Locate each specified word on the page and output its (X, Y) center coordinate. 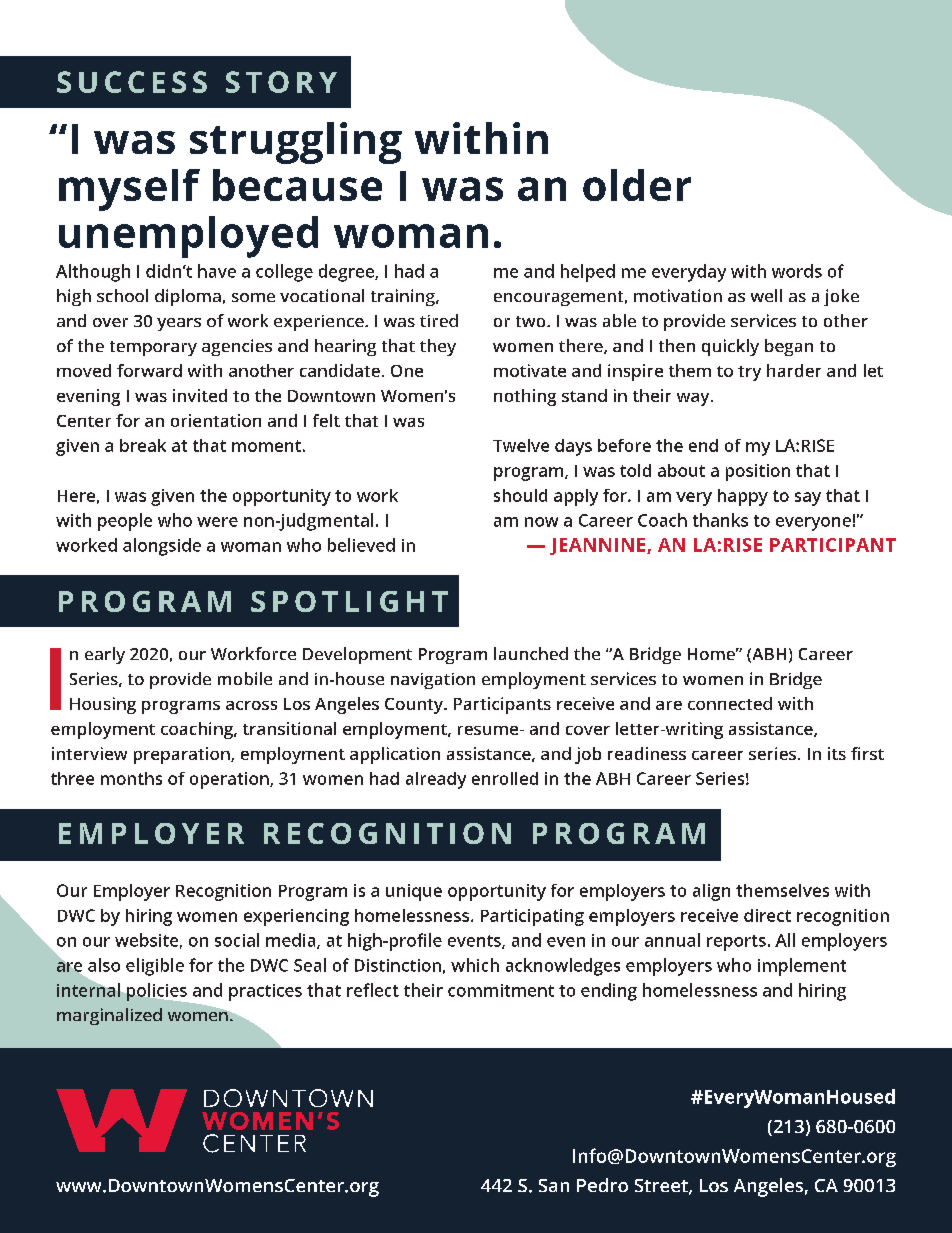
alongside (162, 547)
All (785, 940)
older (637, 185)
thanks (720, 520)
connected (730, 703)
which (475, 965)
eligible (155, 967)
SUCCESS (132, 82)
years (179, 324)
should (520, 495)
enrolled (505, 778)
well (766, 295)
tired (439, 320)
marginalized (109, 1016)
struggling (296, 143)
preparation (183, 755)
